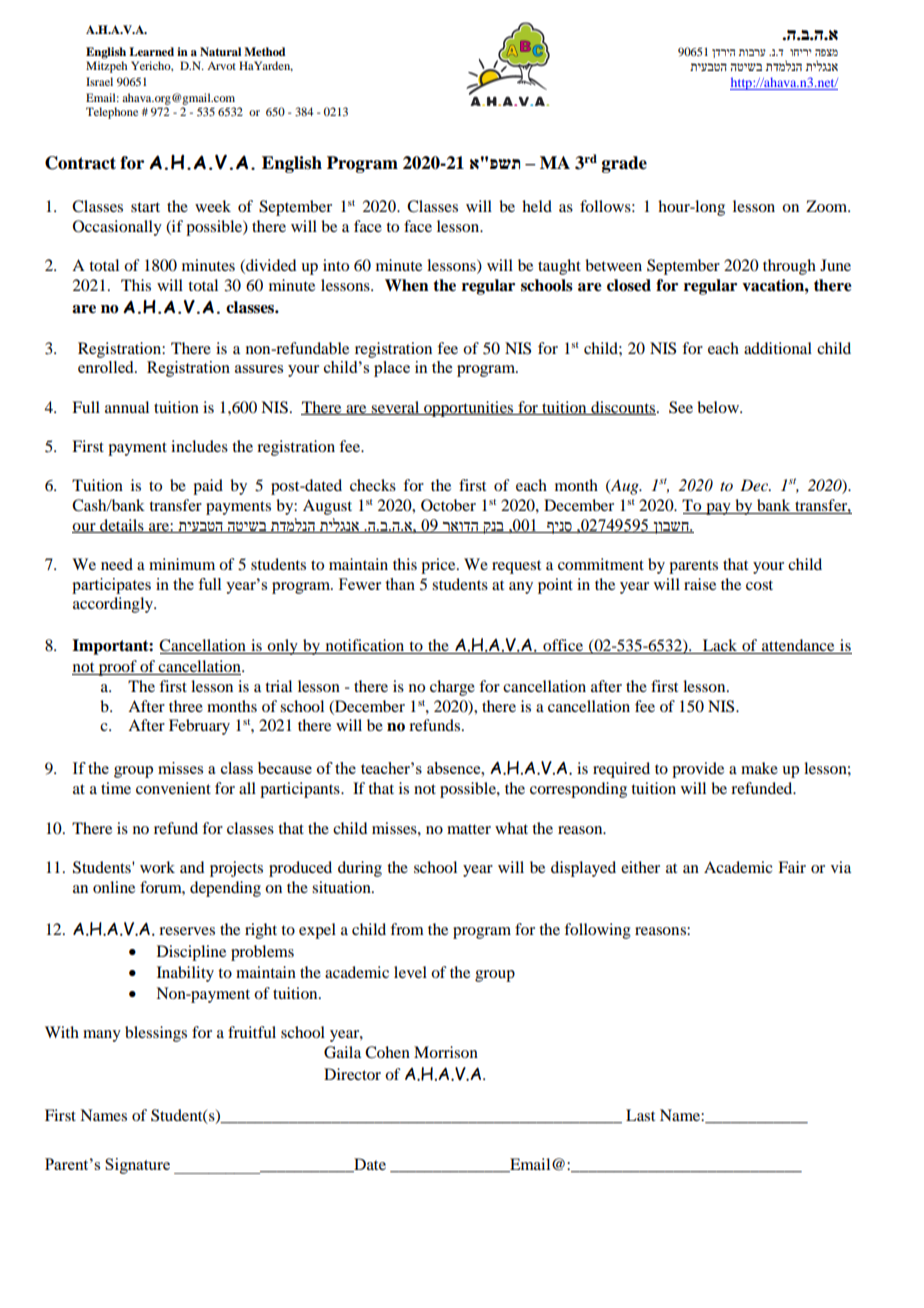 The image size is (924, 1308). I want to click on Signature, so click(137, 1166).
